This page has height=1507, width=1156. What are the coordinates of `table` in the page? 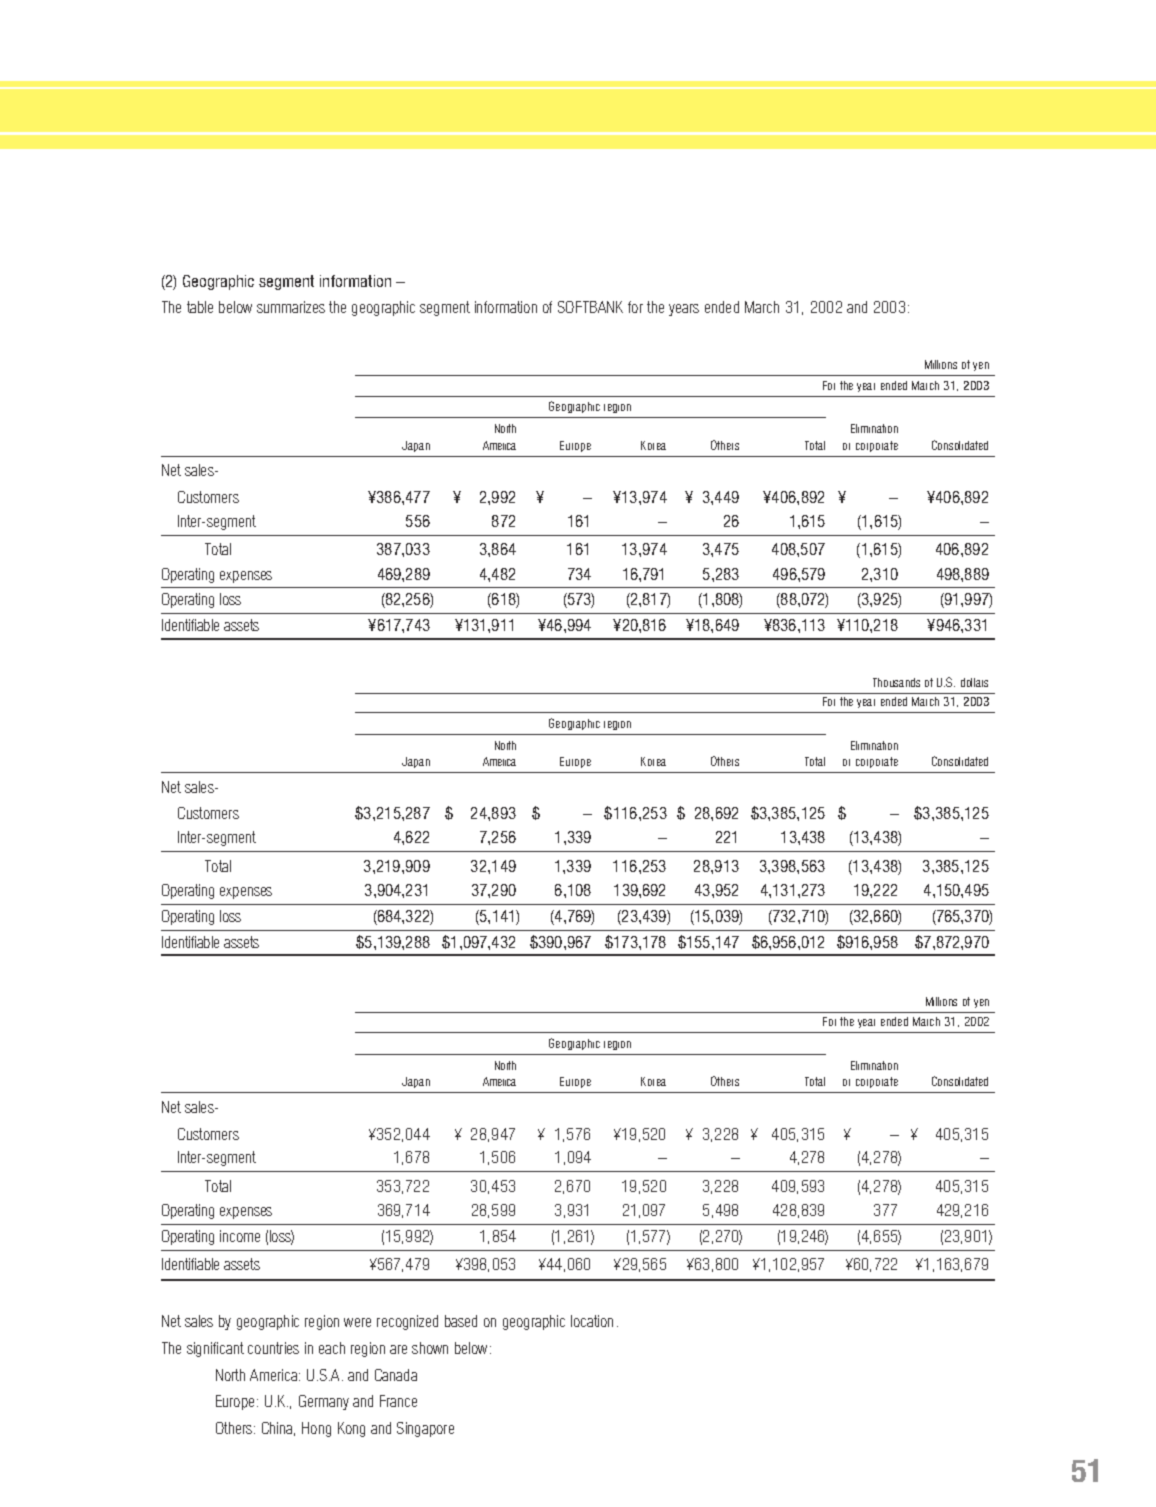 It's located at (200, 307).
